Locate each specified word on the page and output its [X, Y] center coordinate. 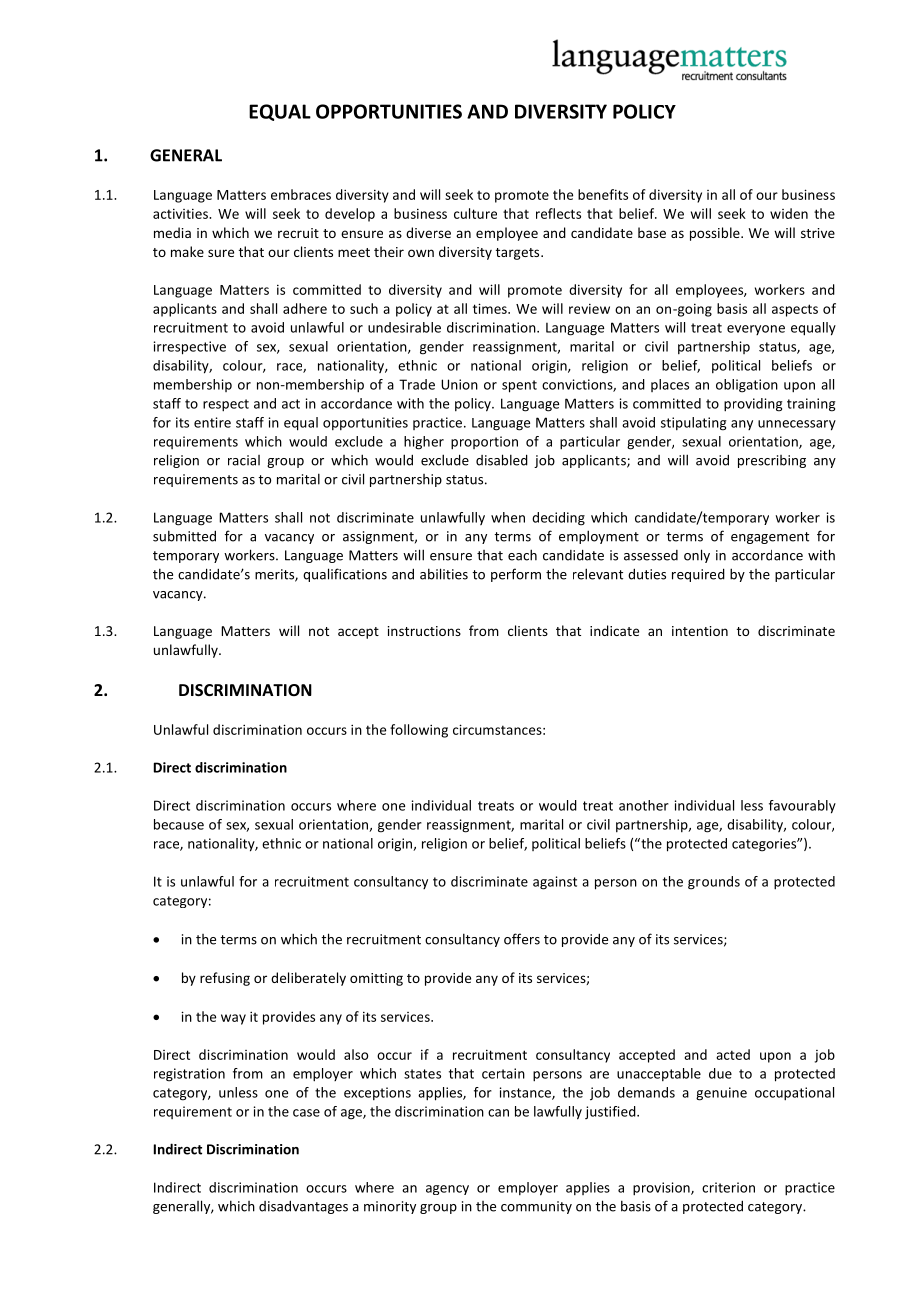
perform [516, 575]
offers [522, 939]
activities [181, 213]
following [419, 731]
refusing [225, 979]
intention [700, 631]
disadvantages [303, 1207]
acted [733, 1054]
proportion [484, 443]
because [179, 824]
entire [212, 422]
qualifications [345, 575]
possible [716, 234]
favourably [802, 807]
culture [475, 213]
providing [753, 405]
